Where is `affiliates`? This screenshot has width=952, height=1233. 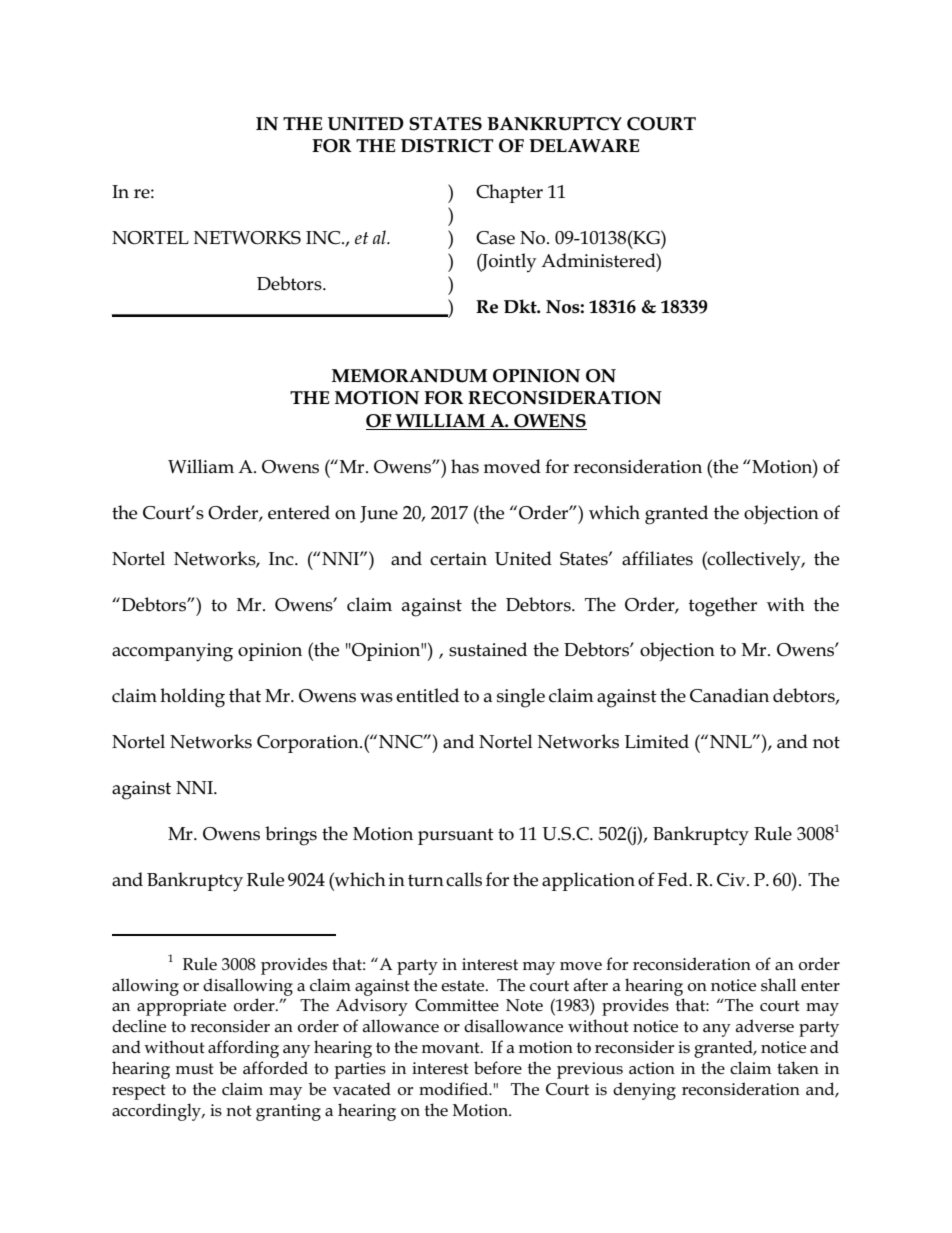
affiliates is located at coordinates (657, 558).
